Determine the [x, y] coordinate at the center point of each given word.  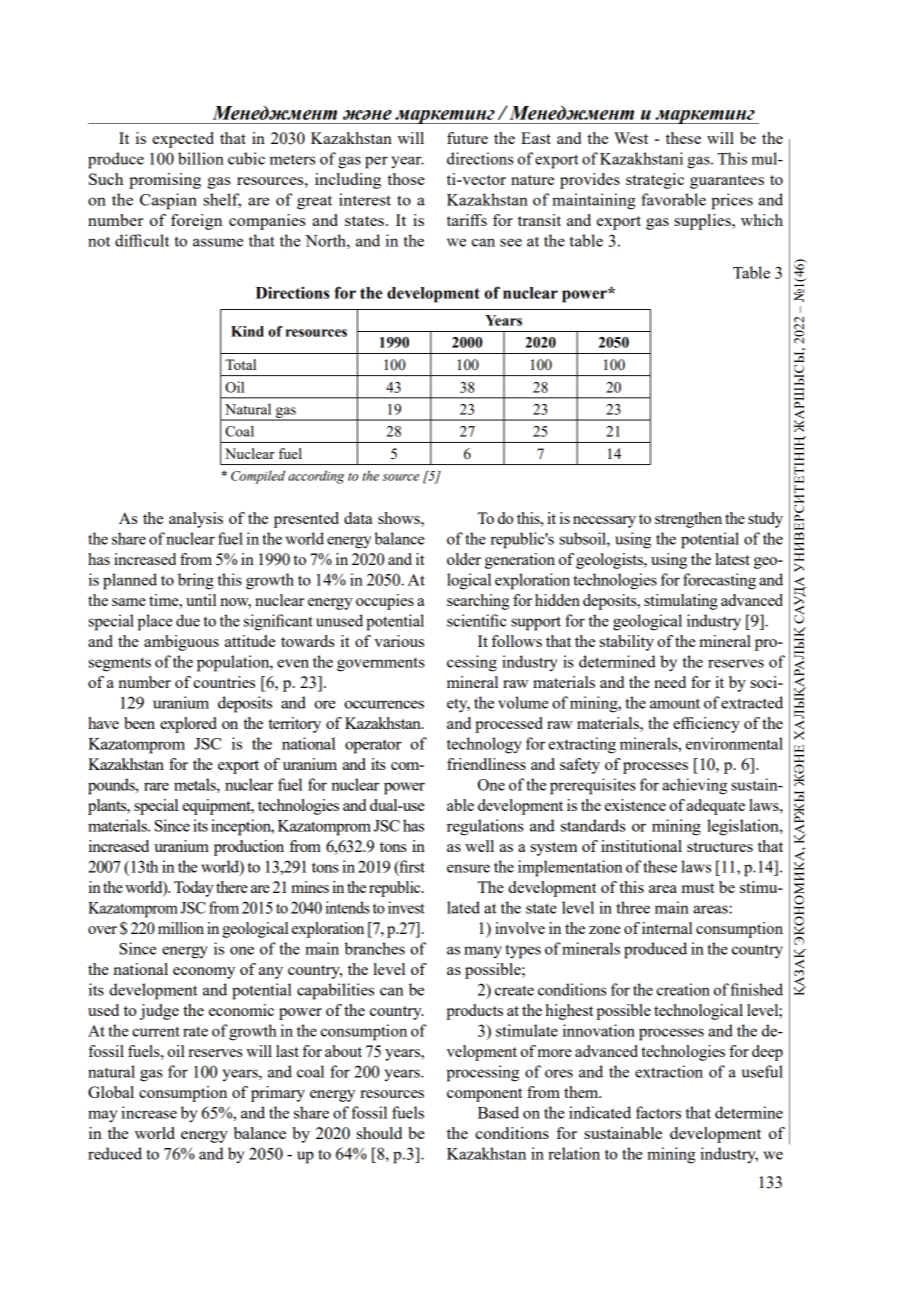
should [379, 1133]
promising [165, 181]
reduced [115, 1153]
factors [658, 1112]
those [406, 179]
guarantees [727, 182]
